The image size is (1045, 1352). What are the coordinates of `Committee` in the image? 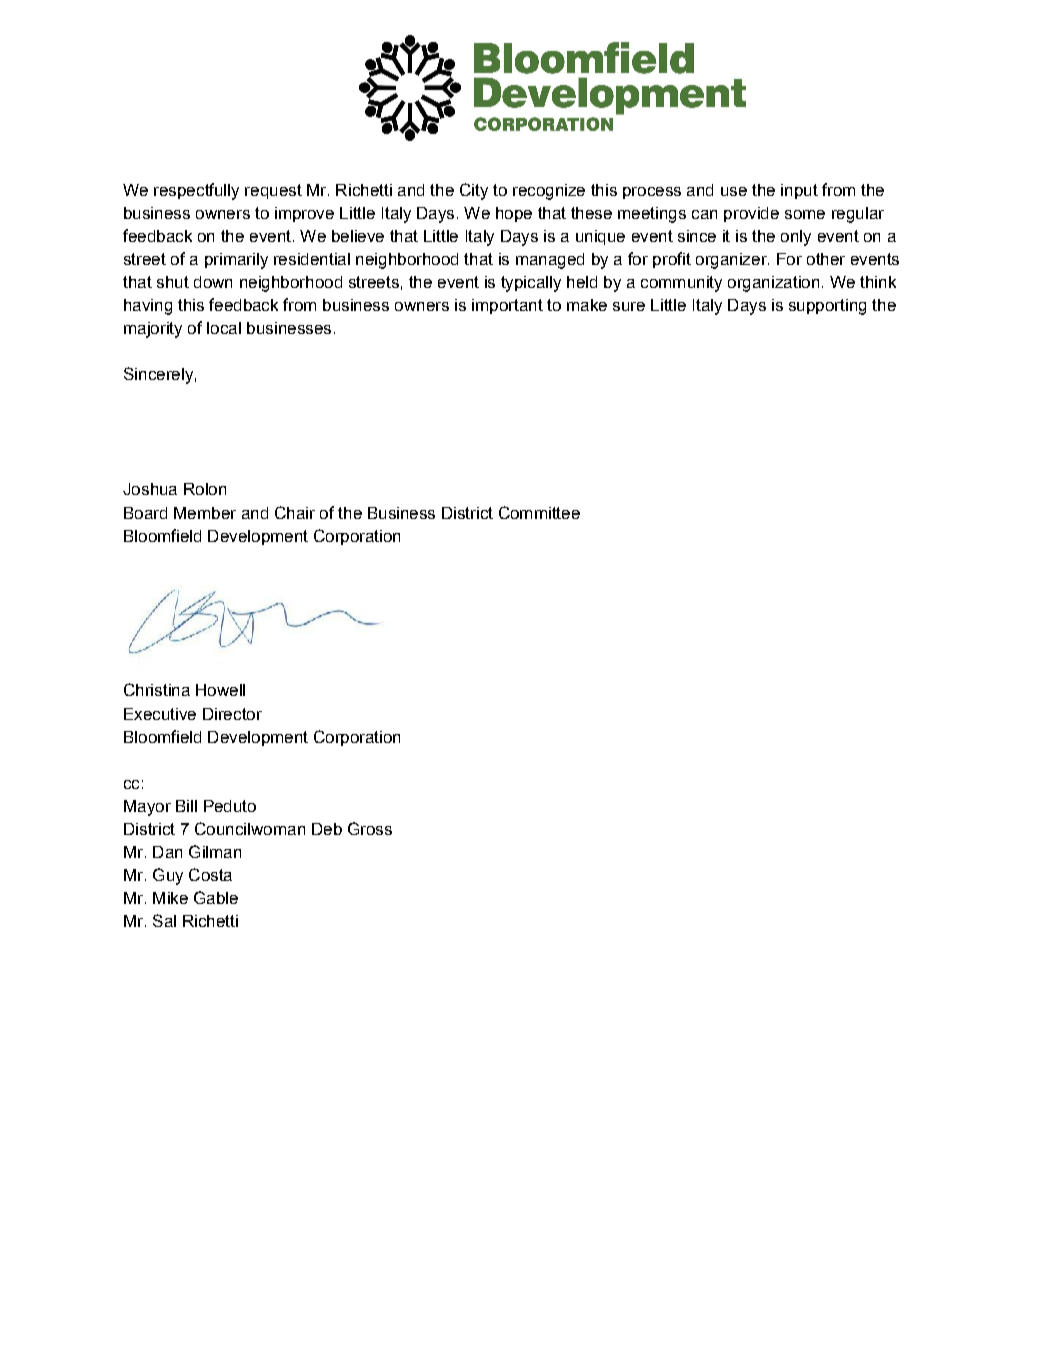 It's located at (539, 512).
